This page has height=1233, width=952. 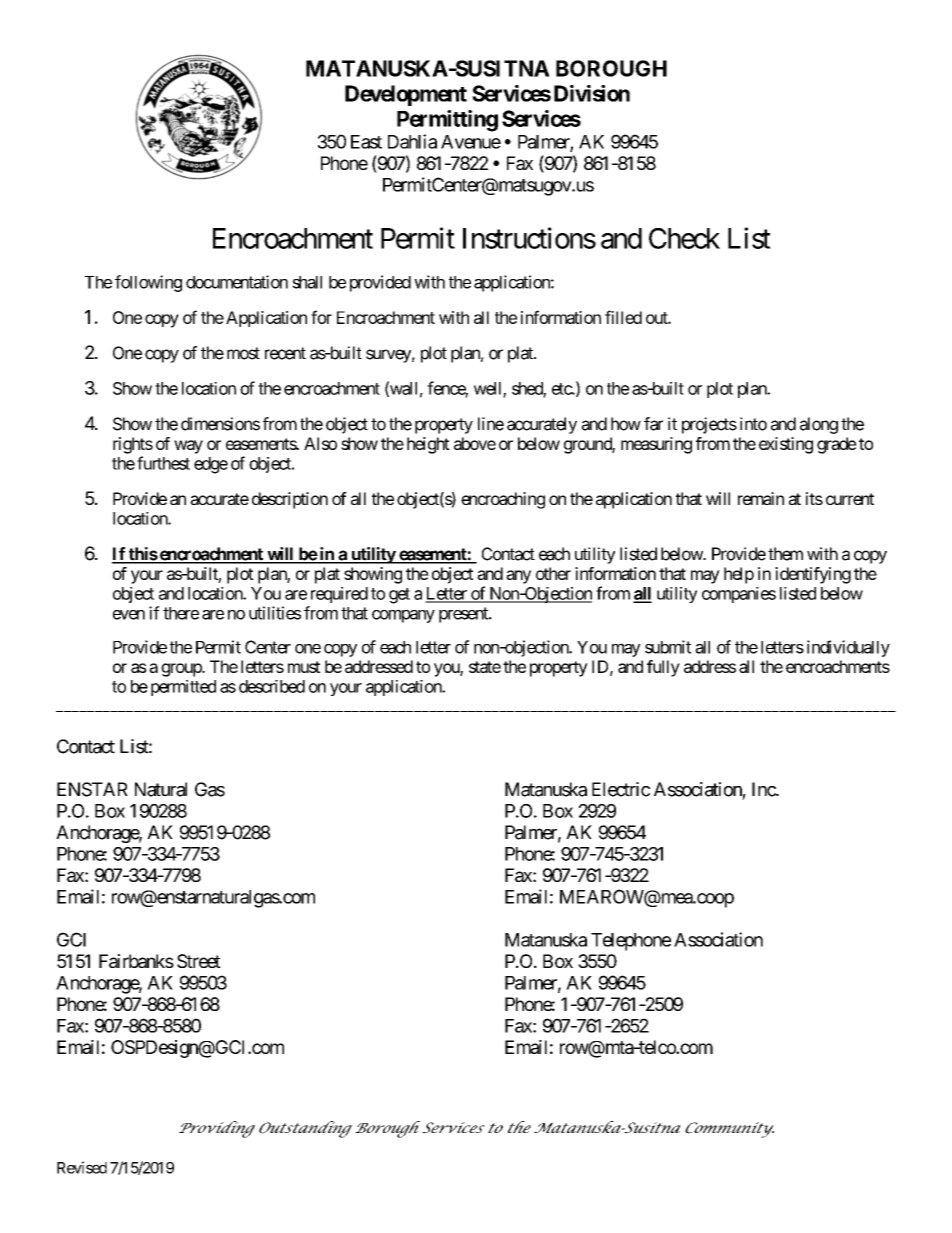 What do you see at coordinates (412, 141) in the page?
I see `Dahlia` at bounding box center [412, 141].
